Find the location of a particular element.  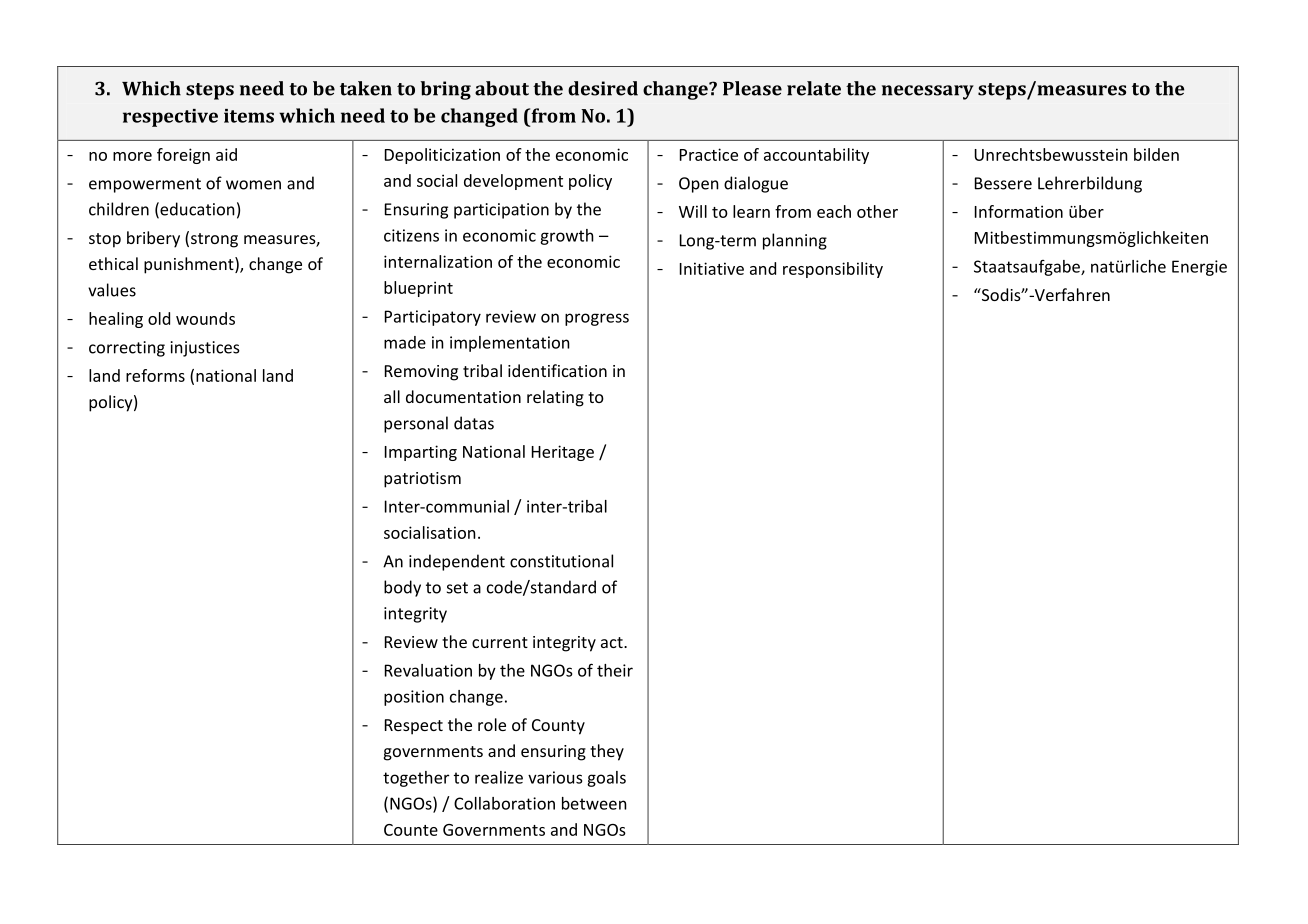

body is located at coordinates (402, 588).
